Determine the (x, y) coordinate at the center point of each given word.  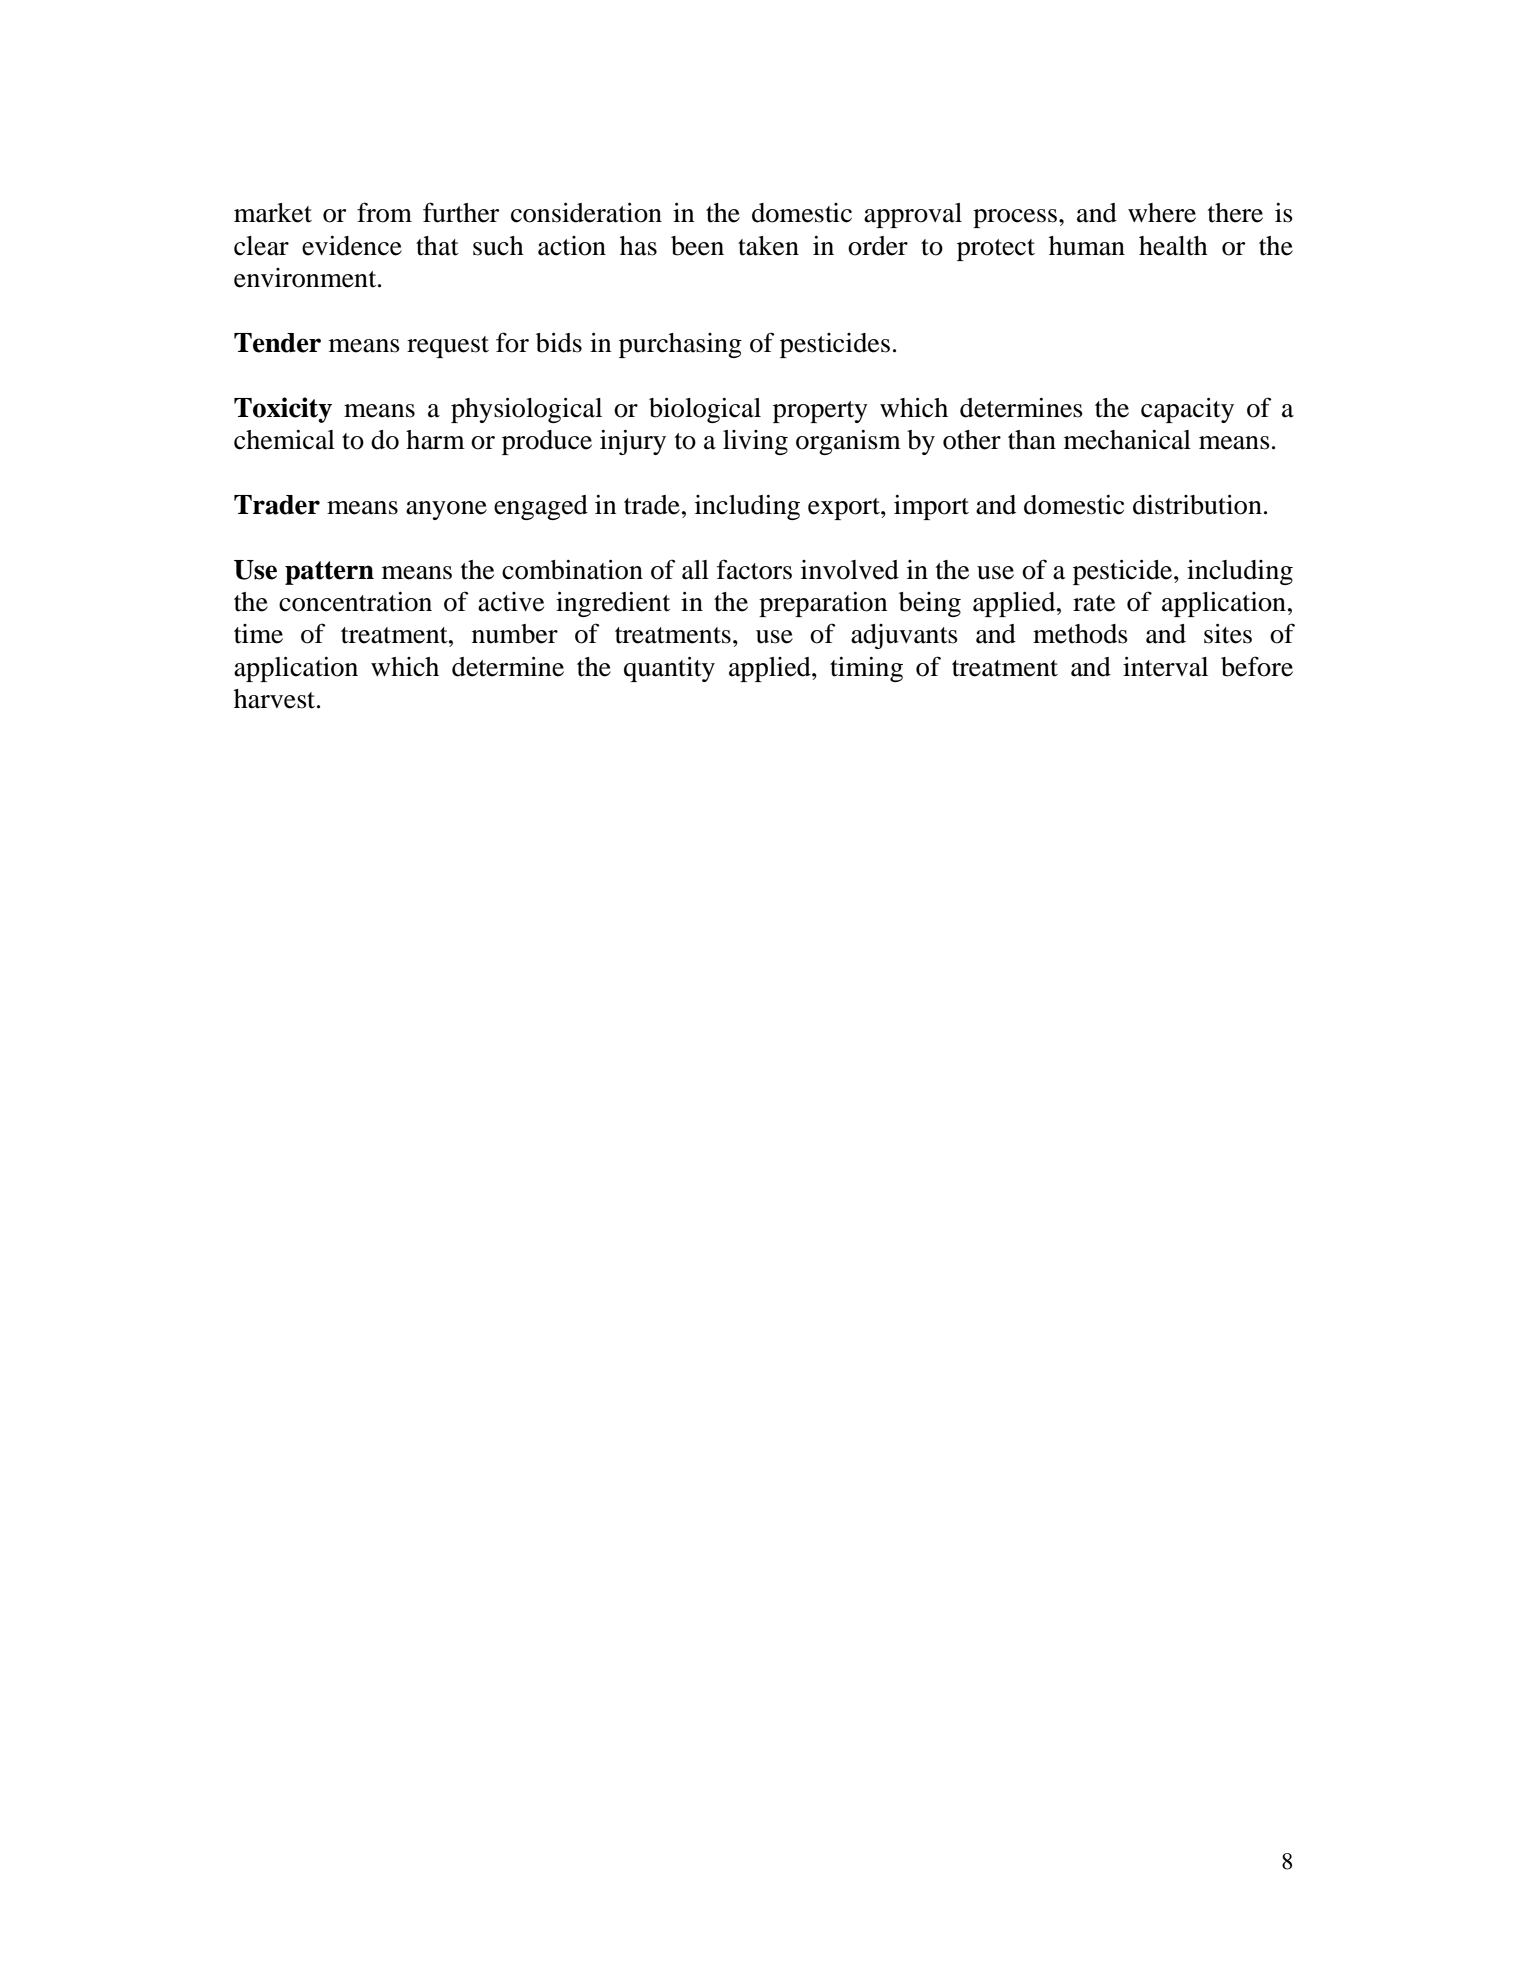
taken (768, 246)
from (384, 212)
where (1162, 213)
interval (1165, 667)
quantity (669, 669)
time (258, 634)
